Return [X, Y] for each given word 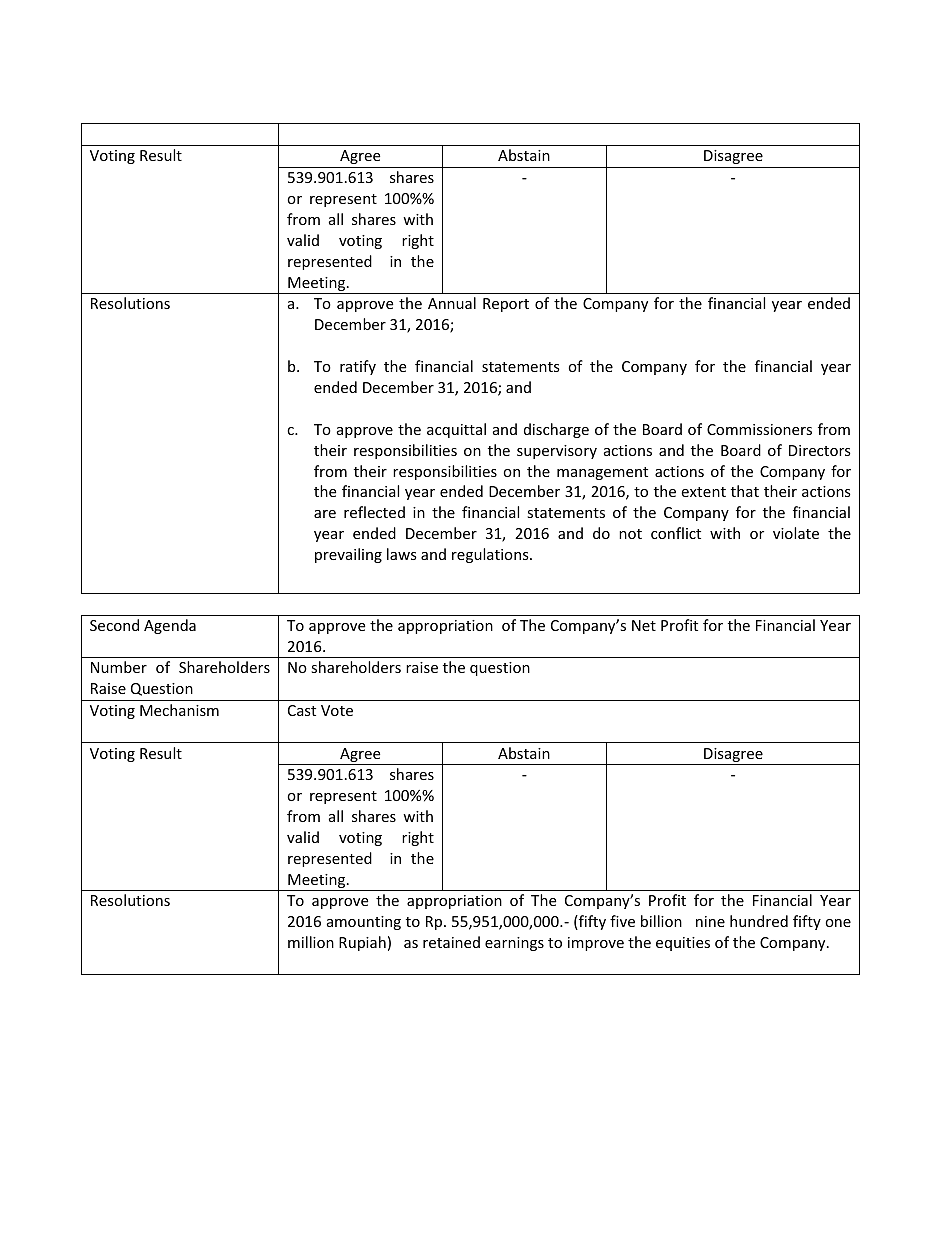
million [311, 942]
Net [644, 625]
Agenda [170, 626]
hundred [759, 921]
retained [451, 942]
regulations [491, 555]
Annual [452, 303]
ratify [358, 367]
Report [506, 305]
